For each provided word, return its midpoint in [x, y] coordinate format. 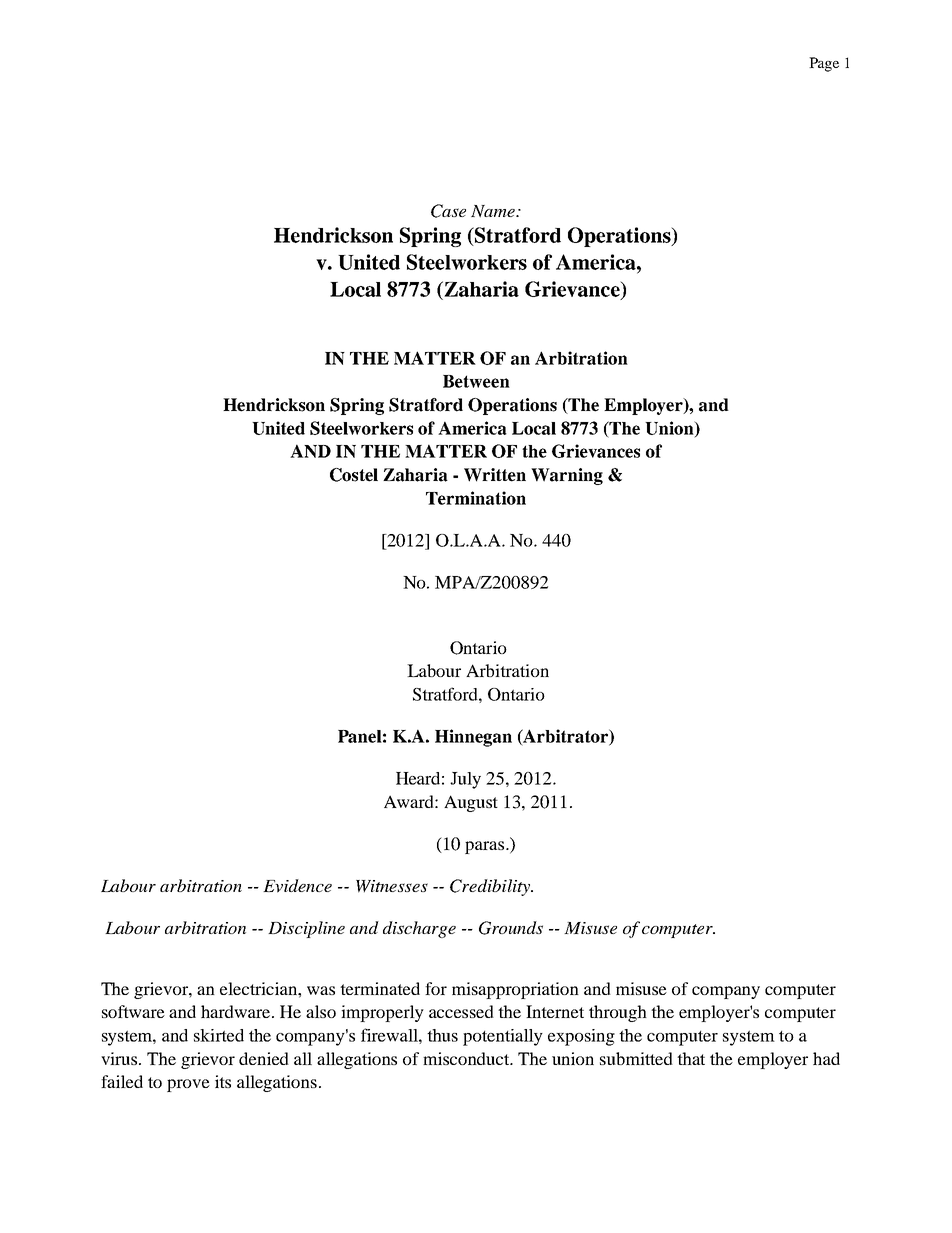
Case [448, 211]
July [465, 780]
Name [494, 211]
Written [495, 475]
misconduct [467, 1058]
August [471, 803]
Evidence [297, 886]
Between [476, 381]
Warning [567, 476]
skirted [219, 1035]
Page [824, 64]
